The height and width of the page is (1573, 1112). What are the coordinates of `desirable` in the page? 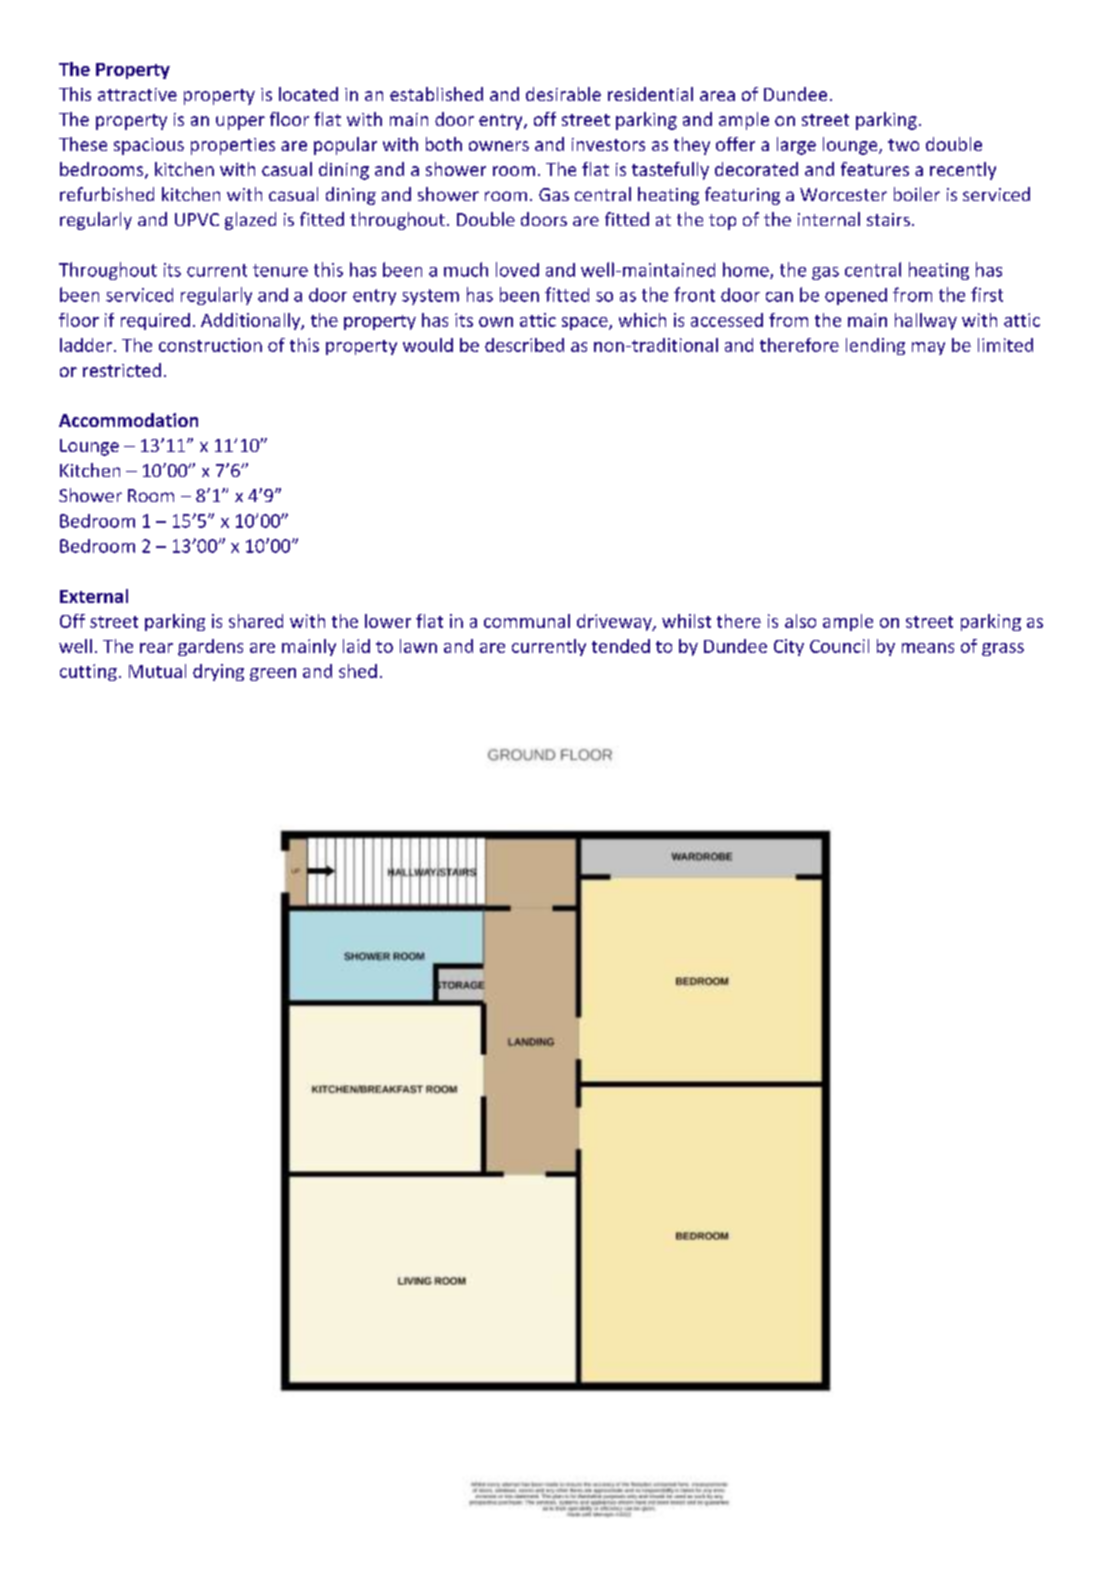 It's located at (563, 94).
